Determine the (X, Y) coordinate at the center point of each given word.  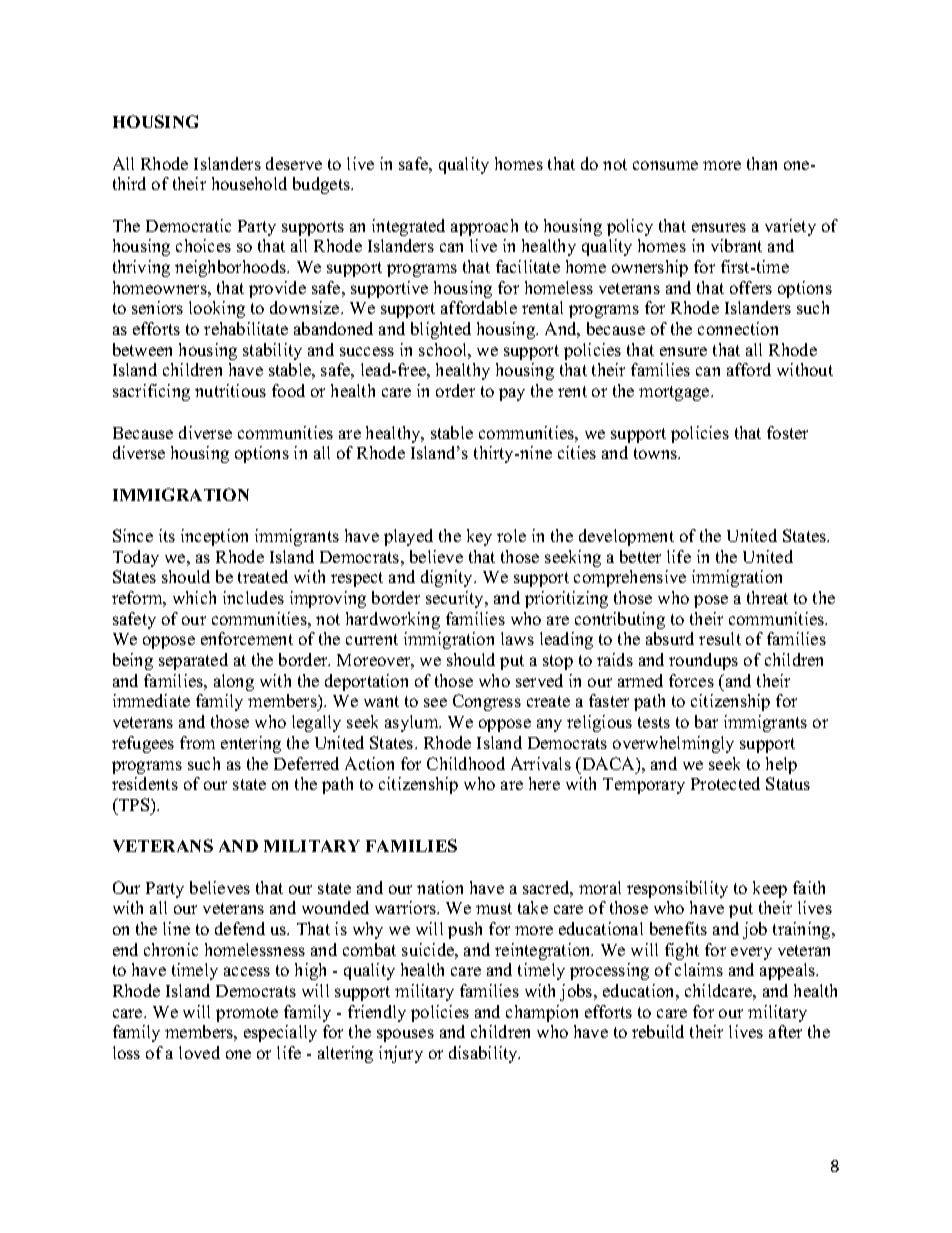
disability (484, 1054)
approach (484, 227)
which (194, 597)
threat (767, 597)
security (456, 599)
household (249, 183)
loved (199, 1052)
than (762, 163)
